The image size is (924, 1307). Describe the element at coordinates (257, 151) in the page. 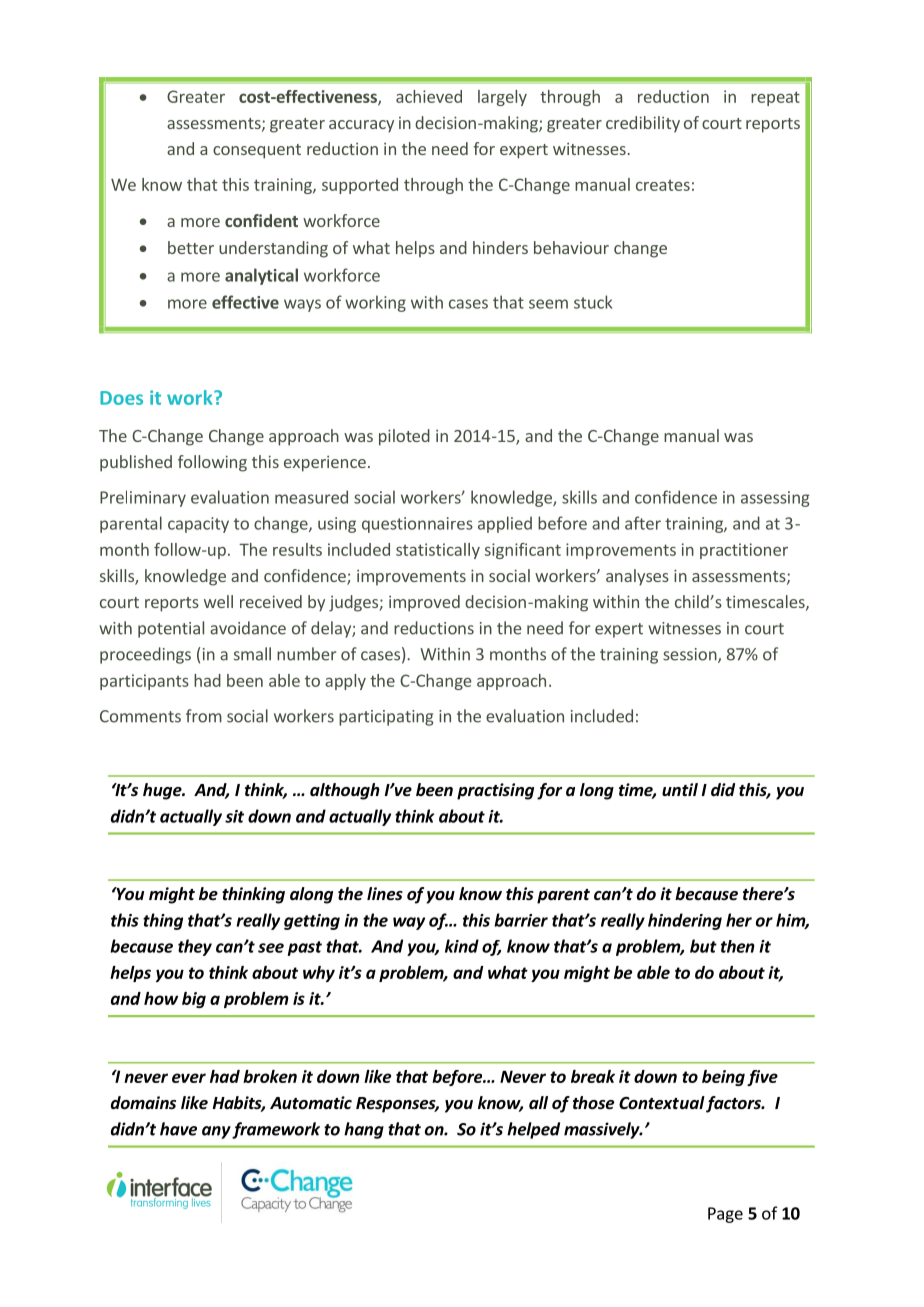

I see `consequent` at that location.
